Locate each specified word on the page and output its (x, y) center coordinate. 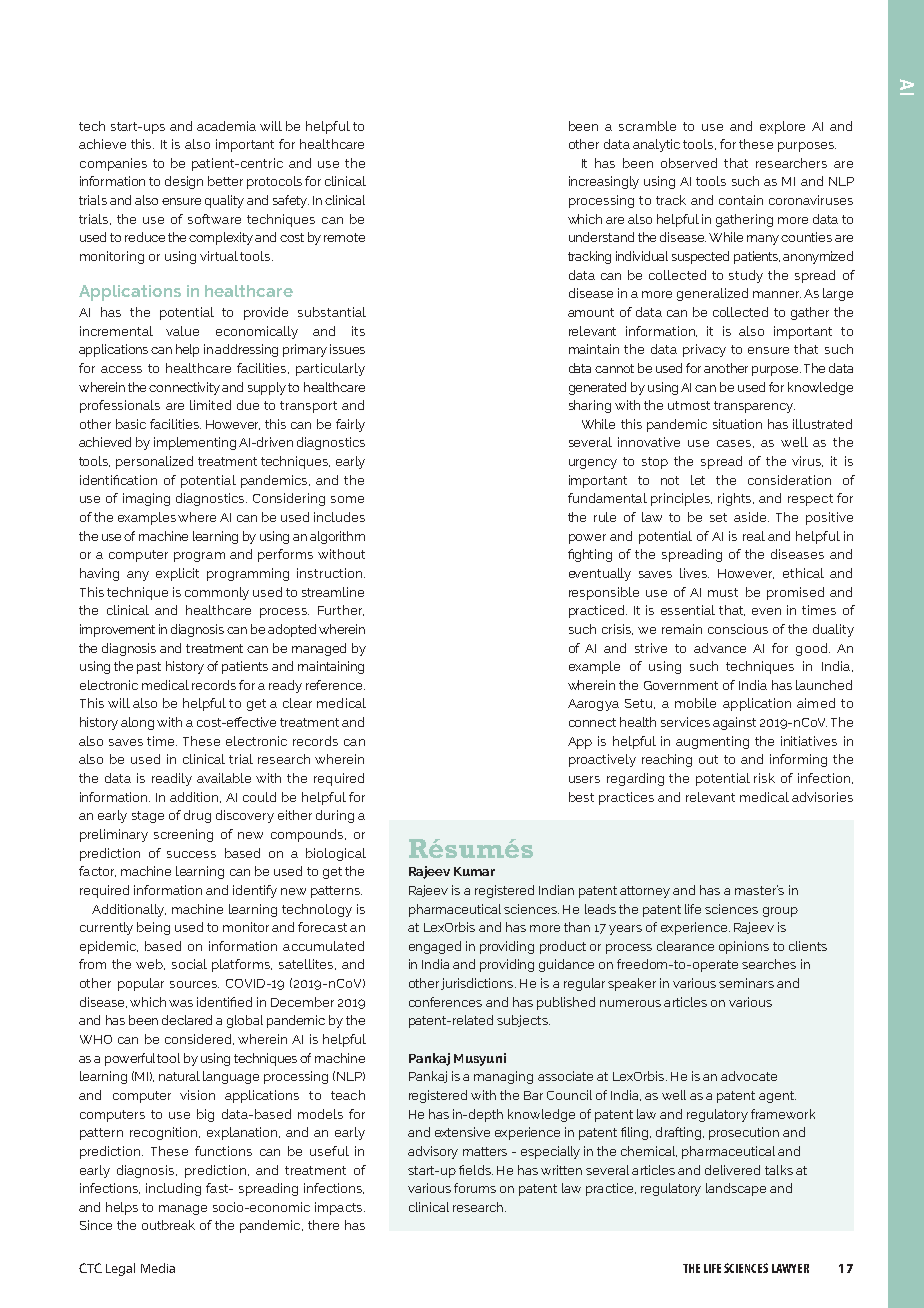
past (149, 668)
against (734, 723)
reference (335, 685)
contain (741, 200)
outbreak (168, 1225)
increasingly (604, 182)
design (184, 182)
